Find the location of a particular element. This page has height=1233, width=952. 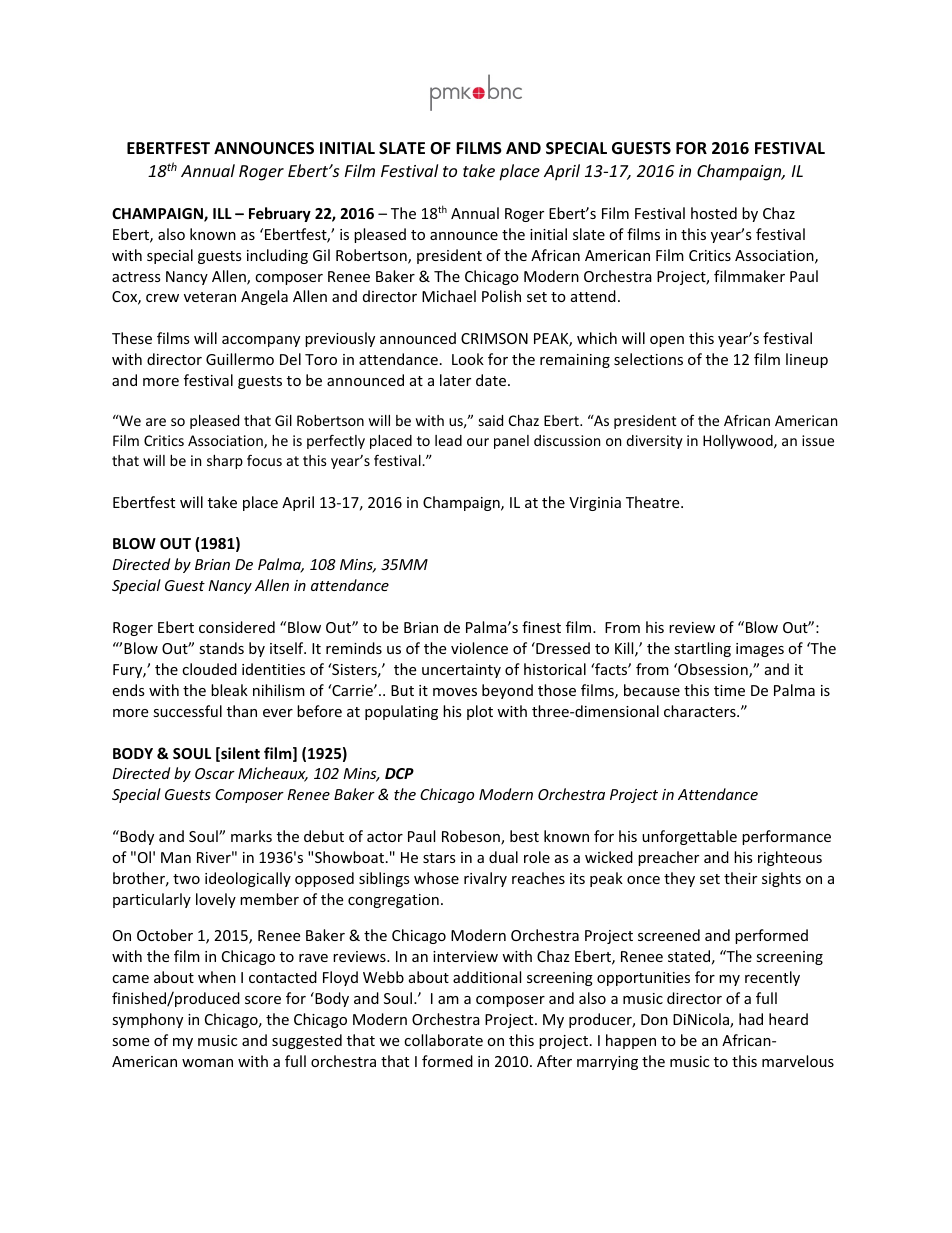

Oscar is located at coordinates (215, 773).
